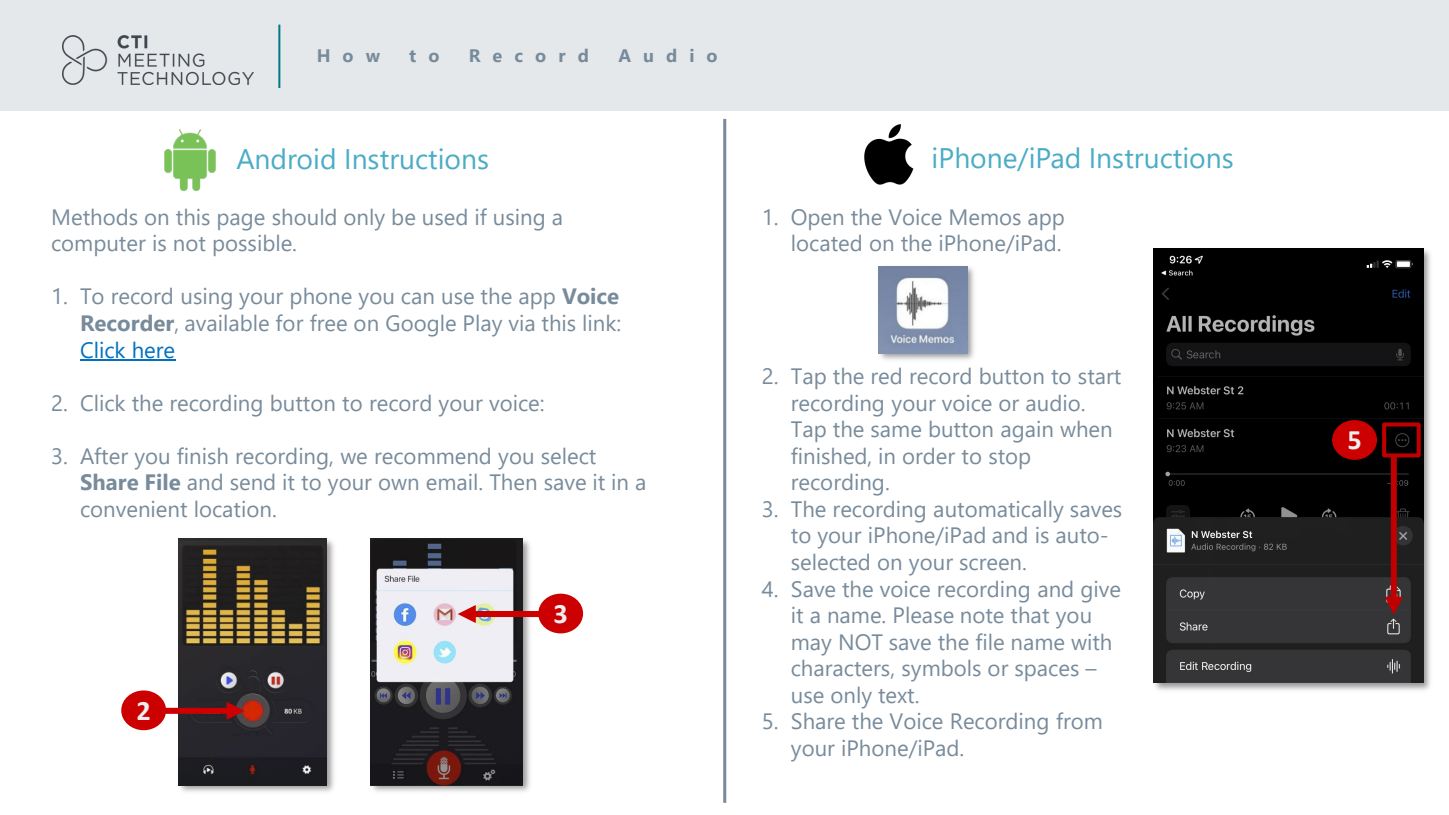  I want to click on screen, so click(990, 564).
